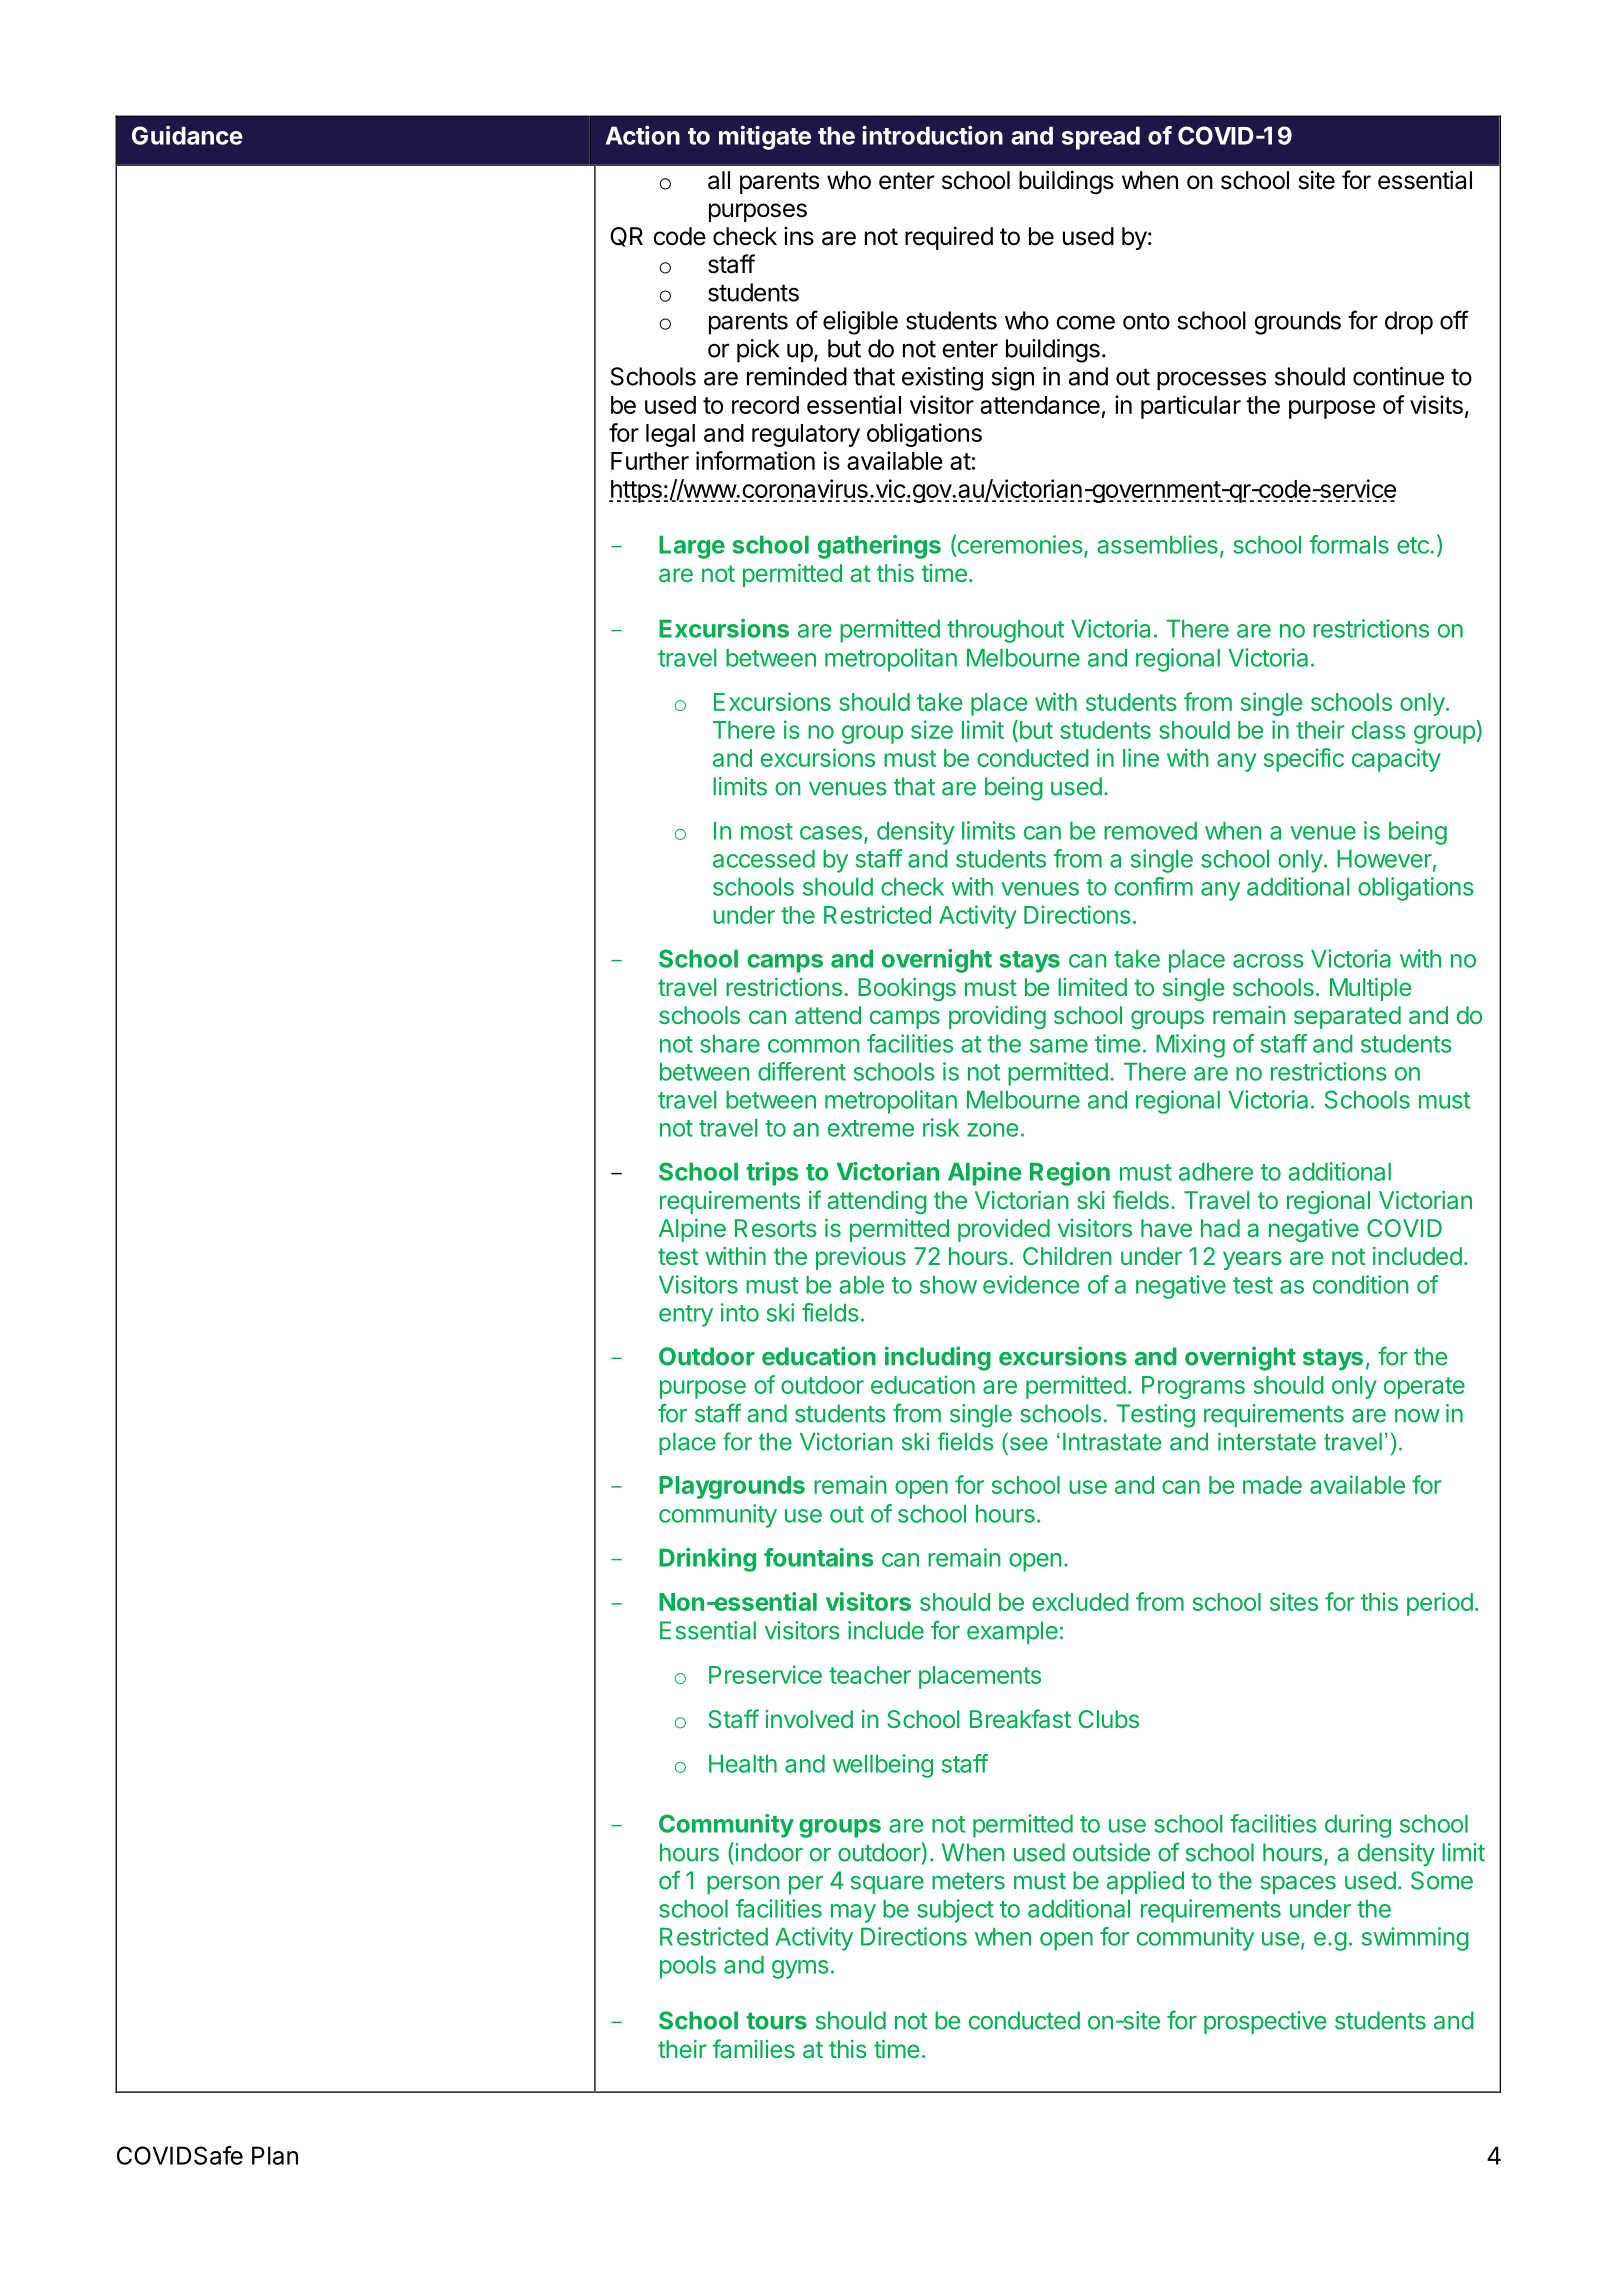  What do you see at coordinates (764, 859) in the page?
I see `accessed` at bounding box center [764, 859].
